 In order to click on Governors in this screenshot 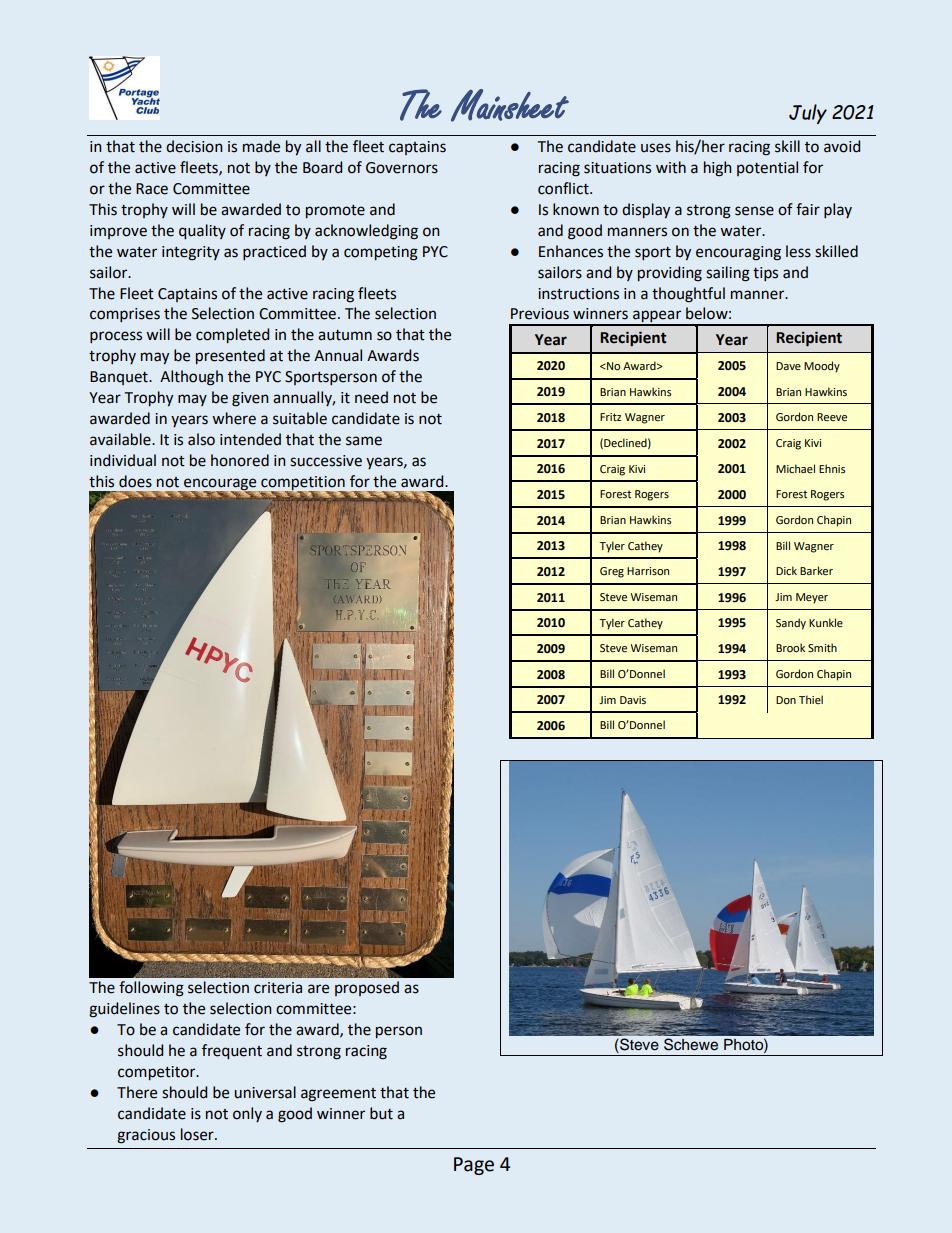, I will do `click(402, 168)`.
